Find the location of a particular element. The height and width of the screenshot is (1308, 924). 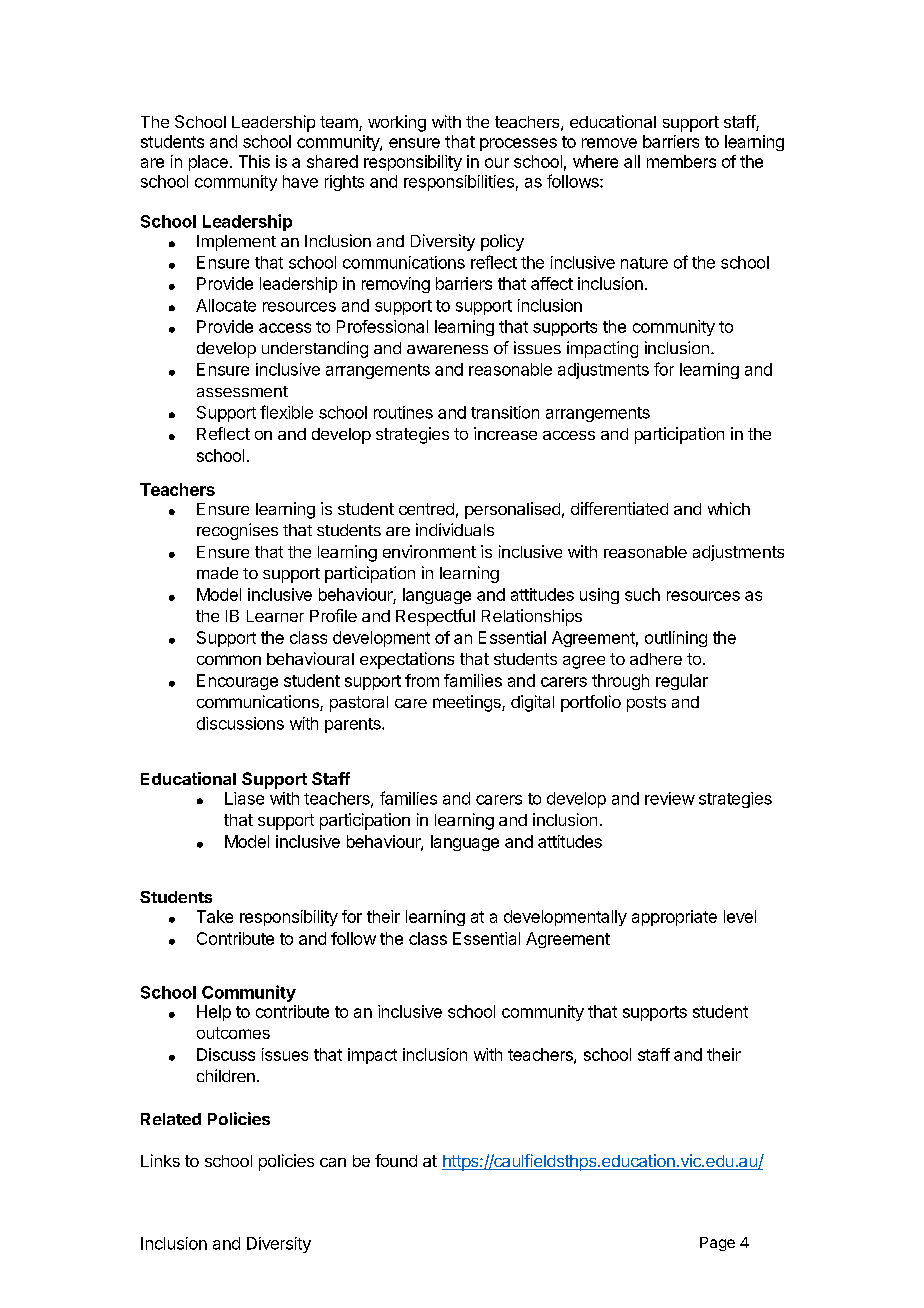

place is located at coordinates (208, 163).
